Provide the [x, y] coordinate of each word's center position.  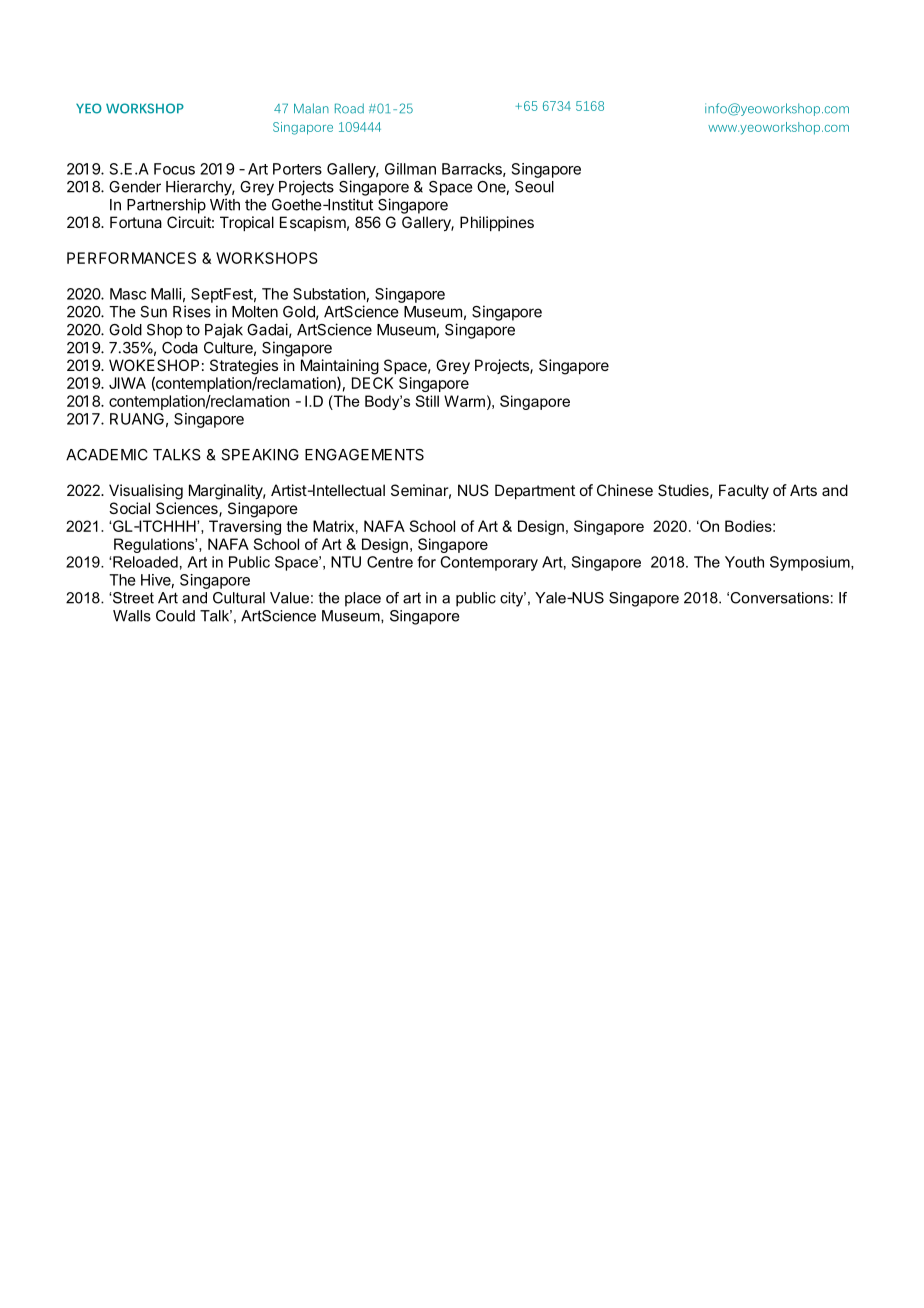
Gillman [410, 169]
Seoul [534, 187]
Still [427, 401]
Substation [329, 294]
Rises [192, 311]
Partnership [166, 206]
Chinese [625, 490]
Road [349, 108]
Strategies [244, 367]
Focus [174, 169]
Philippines [497, 223]
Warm [464, 401]
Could [175, 616]
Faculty [744, 491]
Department [535, 491]
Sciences [188, 509]
